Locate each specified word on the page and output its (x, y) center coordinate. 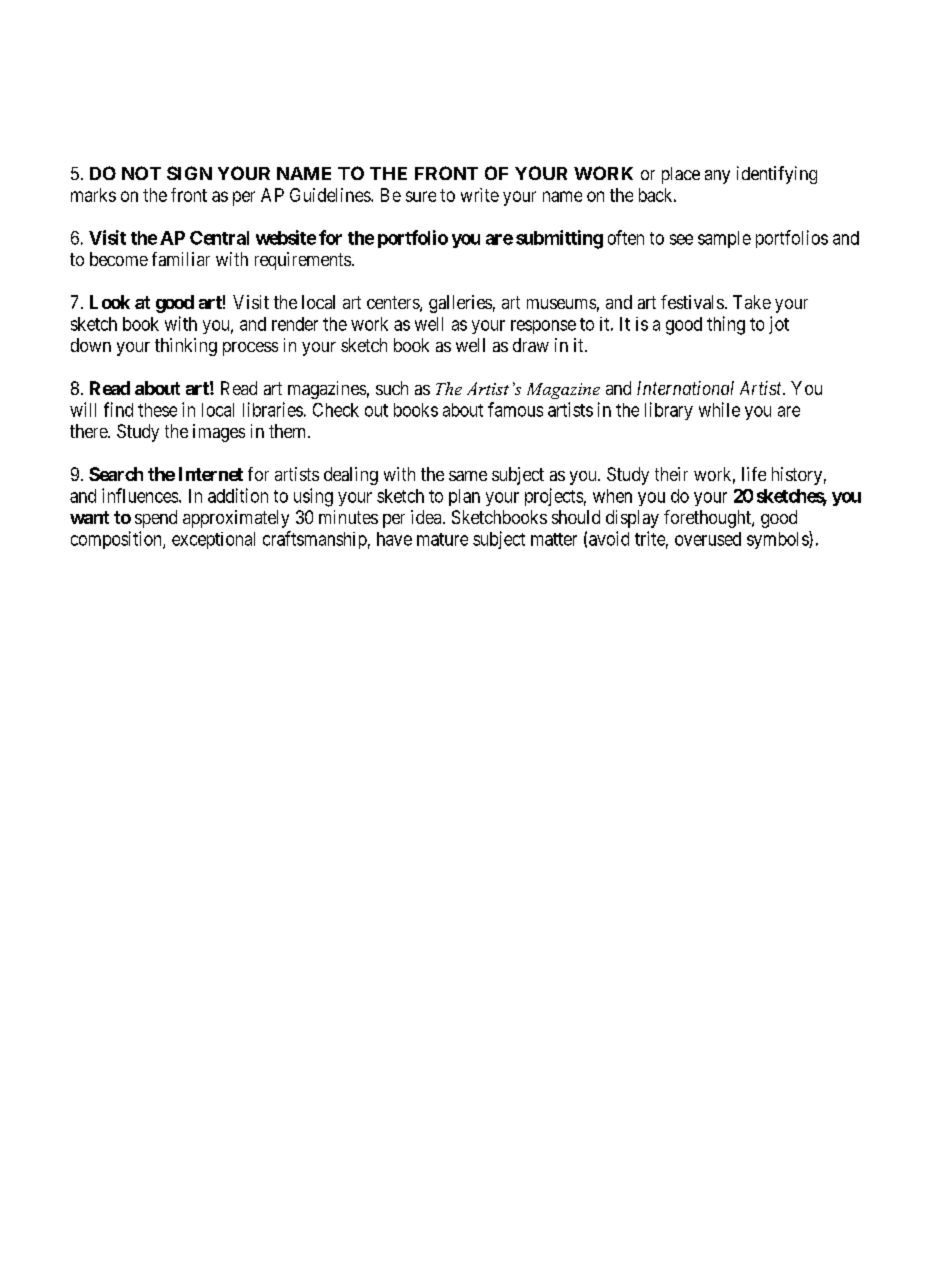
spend (156, 519)
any (717, 177)
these (157, 410)
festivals (692, 302)
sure (421, 196)
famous (515, 409)
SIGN (189, 173)
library (669, 411)
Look (110, 302)
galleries (460, 304)
